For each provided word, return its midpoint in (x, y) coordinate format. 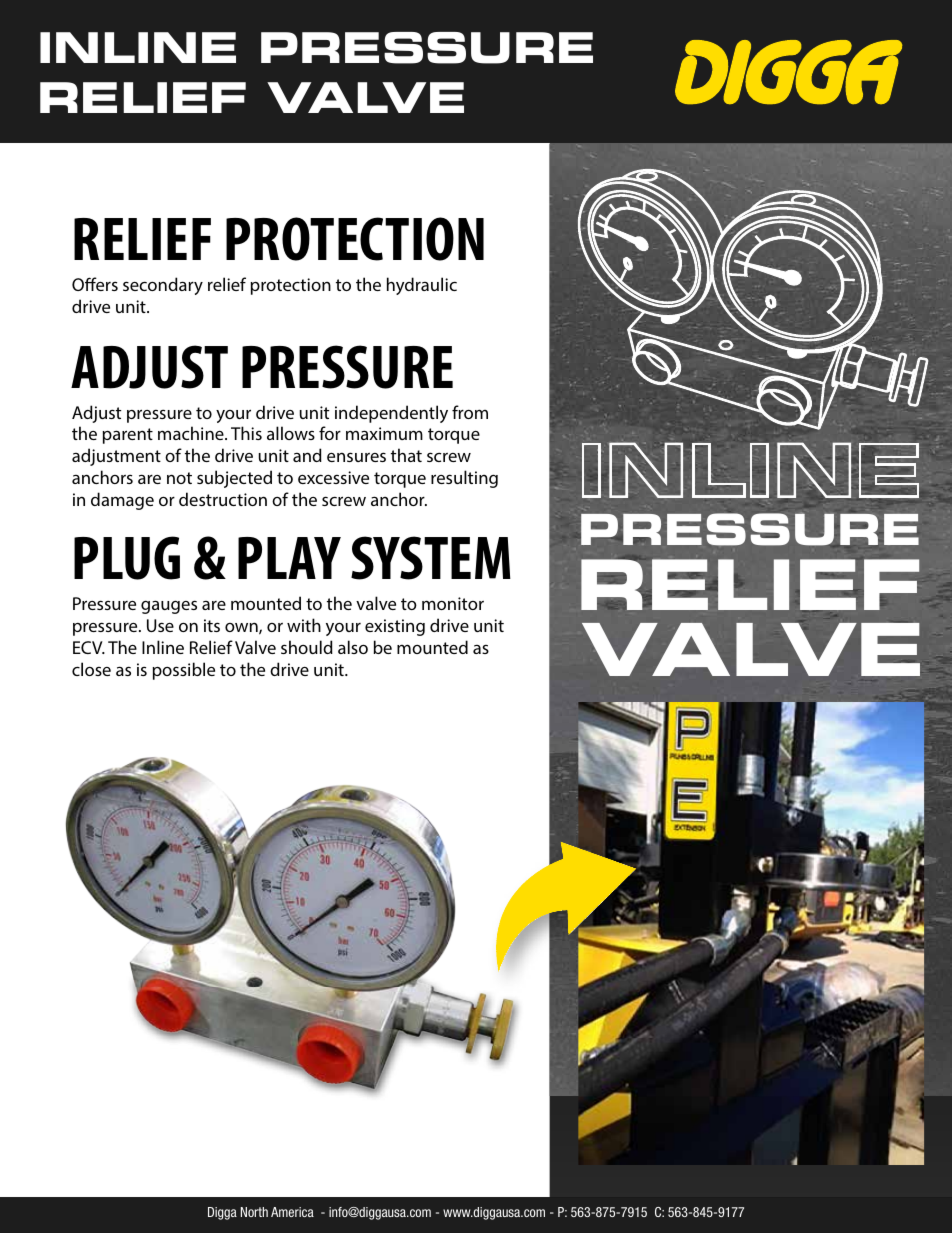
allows (291, 433)
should (307, 647)
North (254, 1212)
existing (395, 627)
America (292, 1212)
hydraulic (422, 286)
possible (184, 671)
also (353, 647)
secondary (163, 286)
